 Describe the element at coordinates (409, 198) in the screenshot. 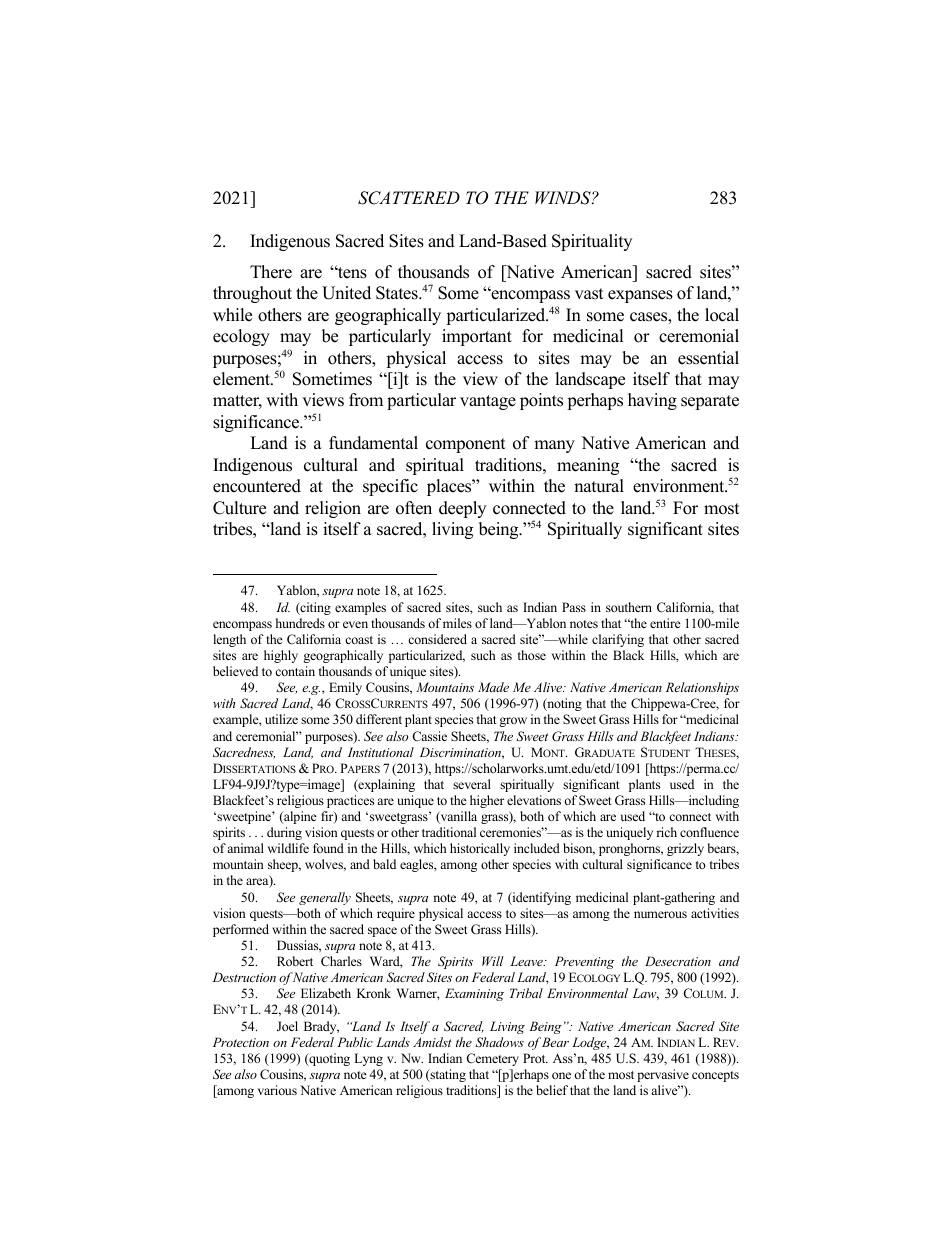

I see `SCATTERED` at that location.
